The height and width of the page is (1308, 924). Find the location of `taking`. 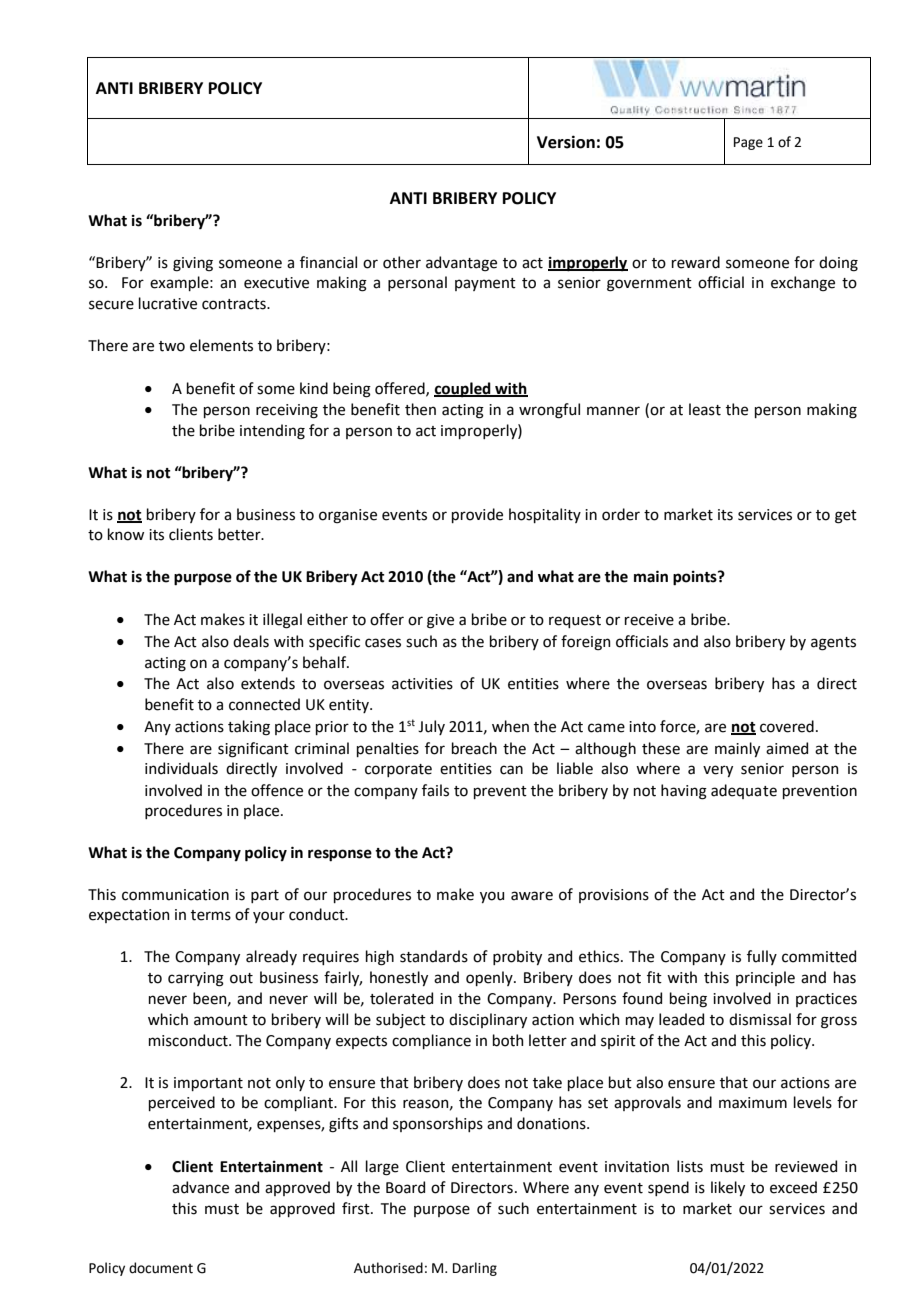

taking is located at coordinates (249, 728).
